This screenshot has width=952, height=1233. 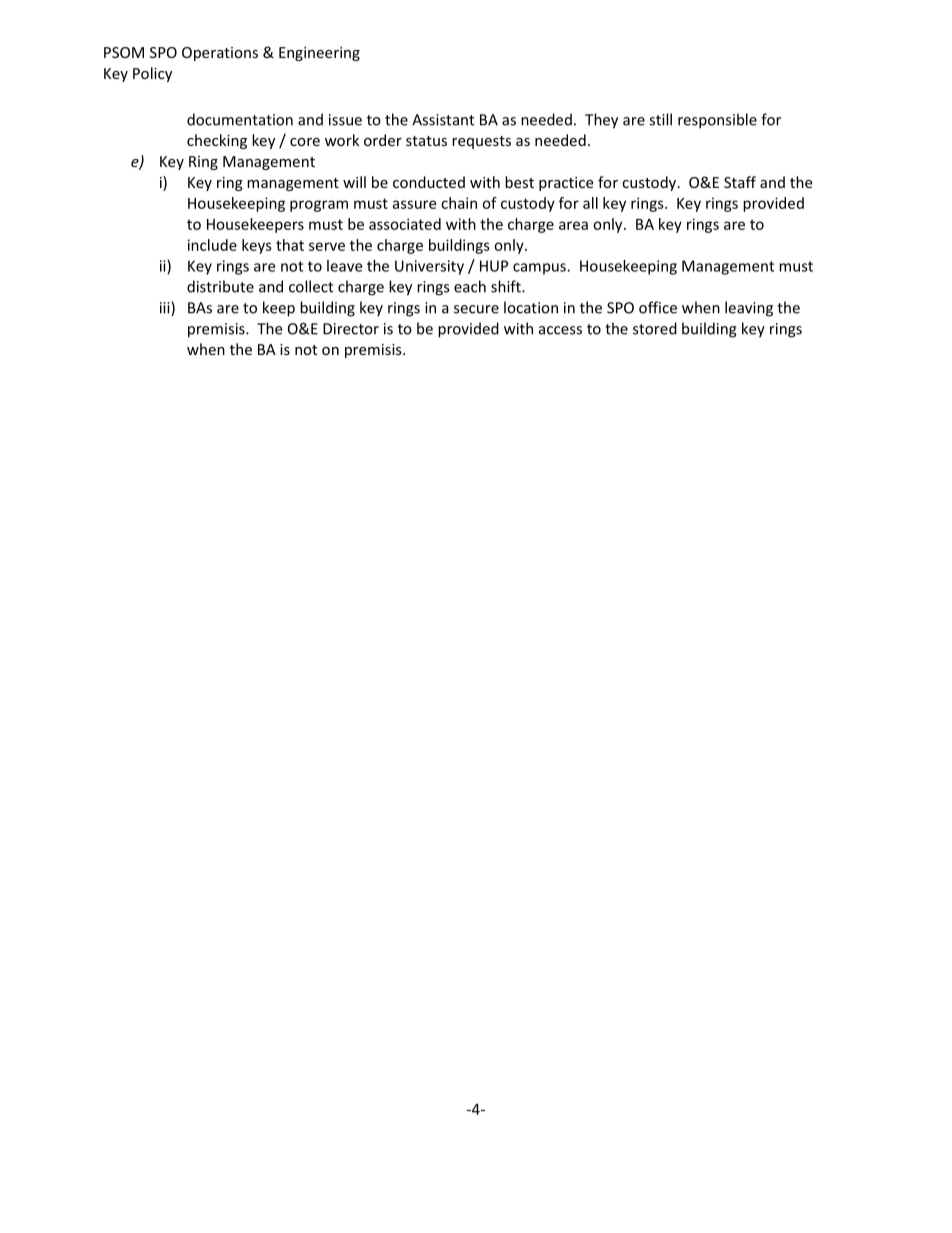 What do you see at coordinates (459, 203) in the screenshot?
I see `chain` at bounding box center [459, 203].
